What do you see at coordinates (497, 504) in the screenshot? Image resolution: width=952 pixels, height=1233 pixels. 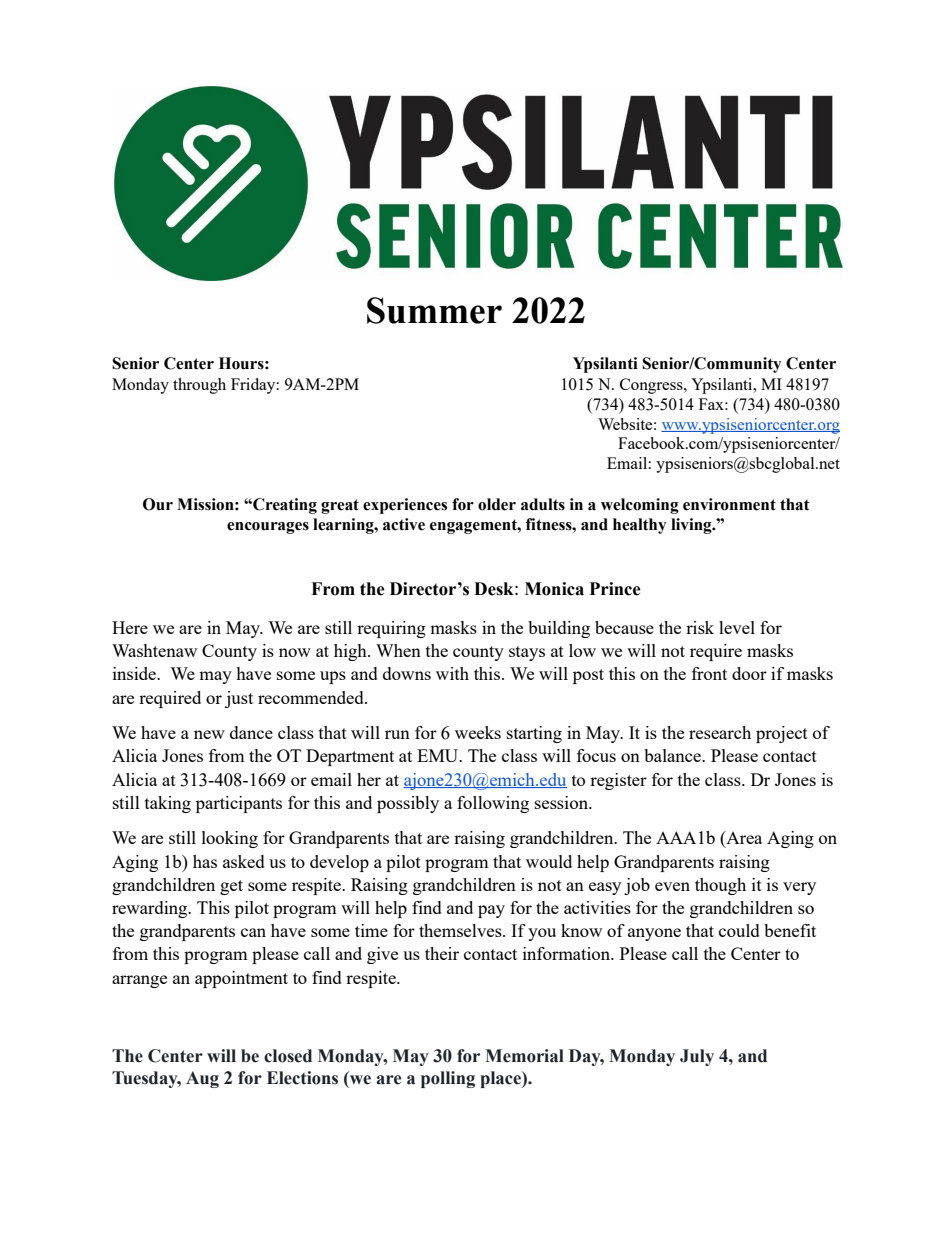 I see `older` at bounding box center [497, 504].
